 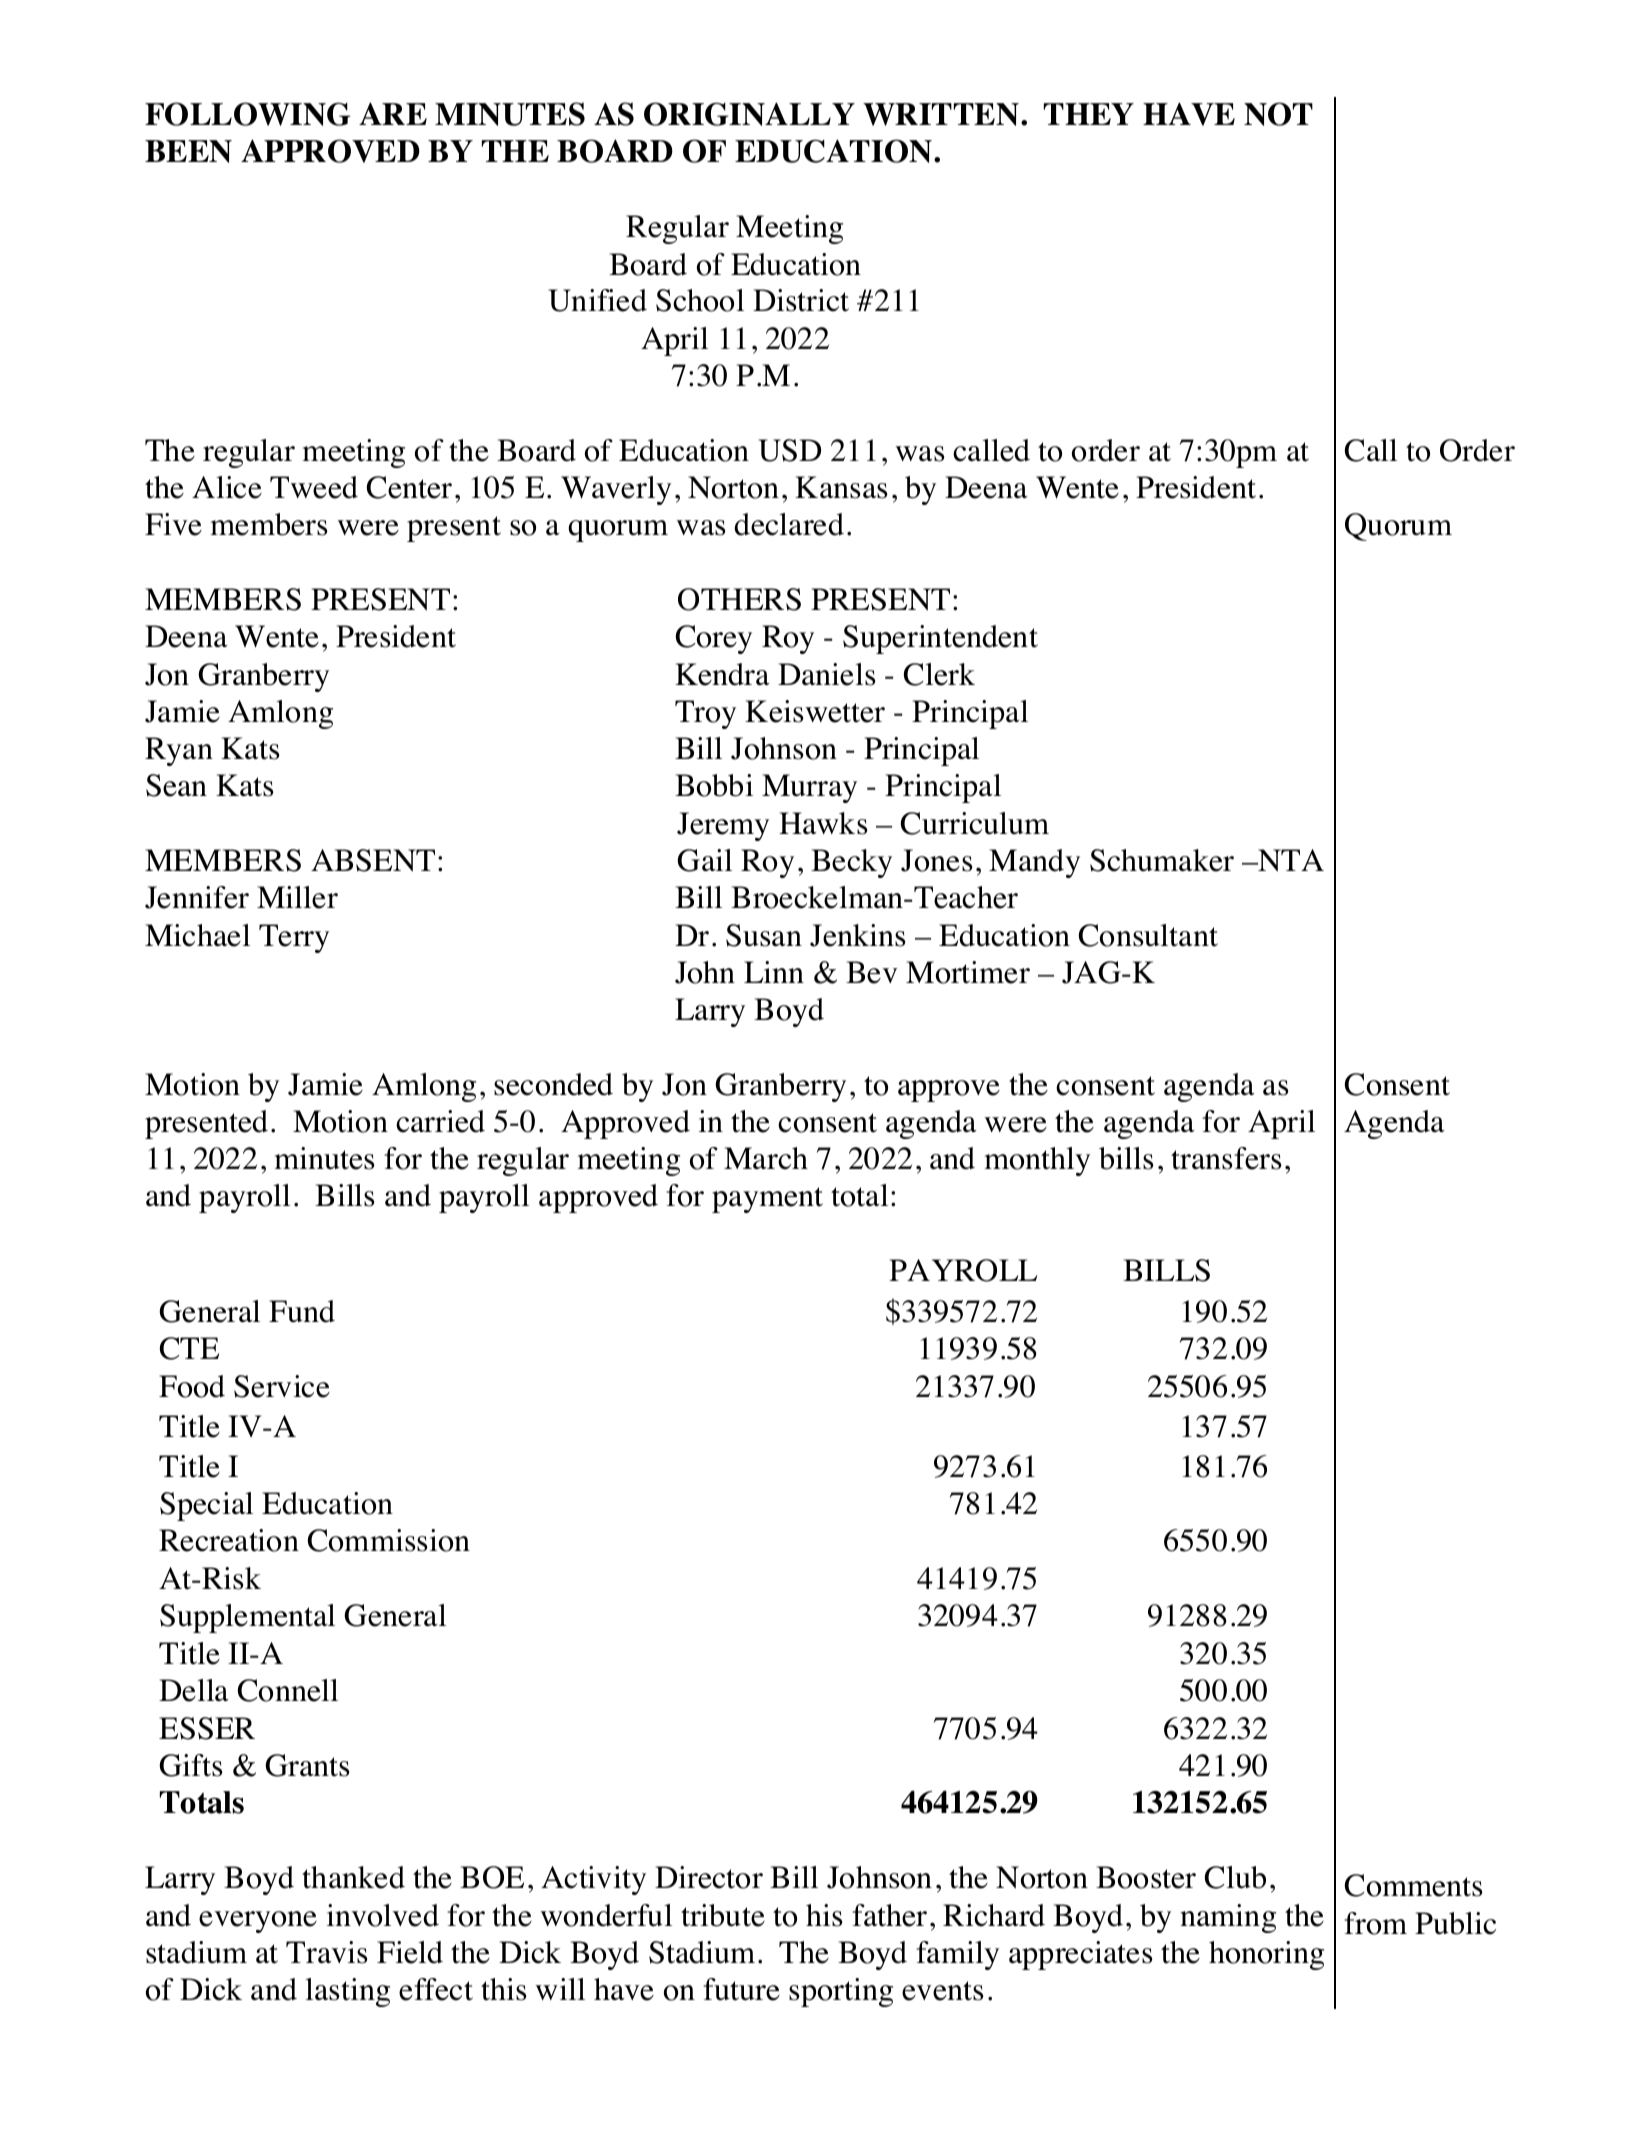 I want to click on Tweed, so click(x=314, y=487).
